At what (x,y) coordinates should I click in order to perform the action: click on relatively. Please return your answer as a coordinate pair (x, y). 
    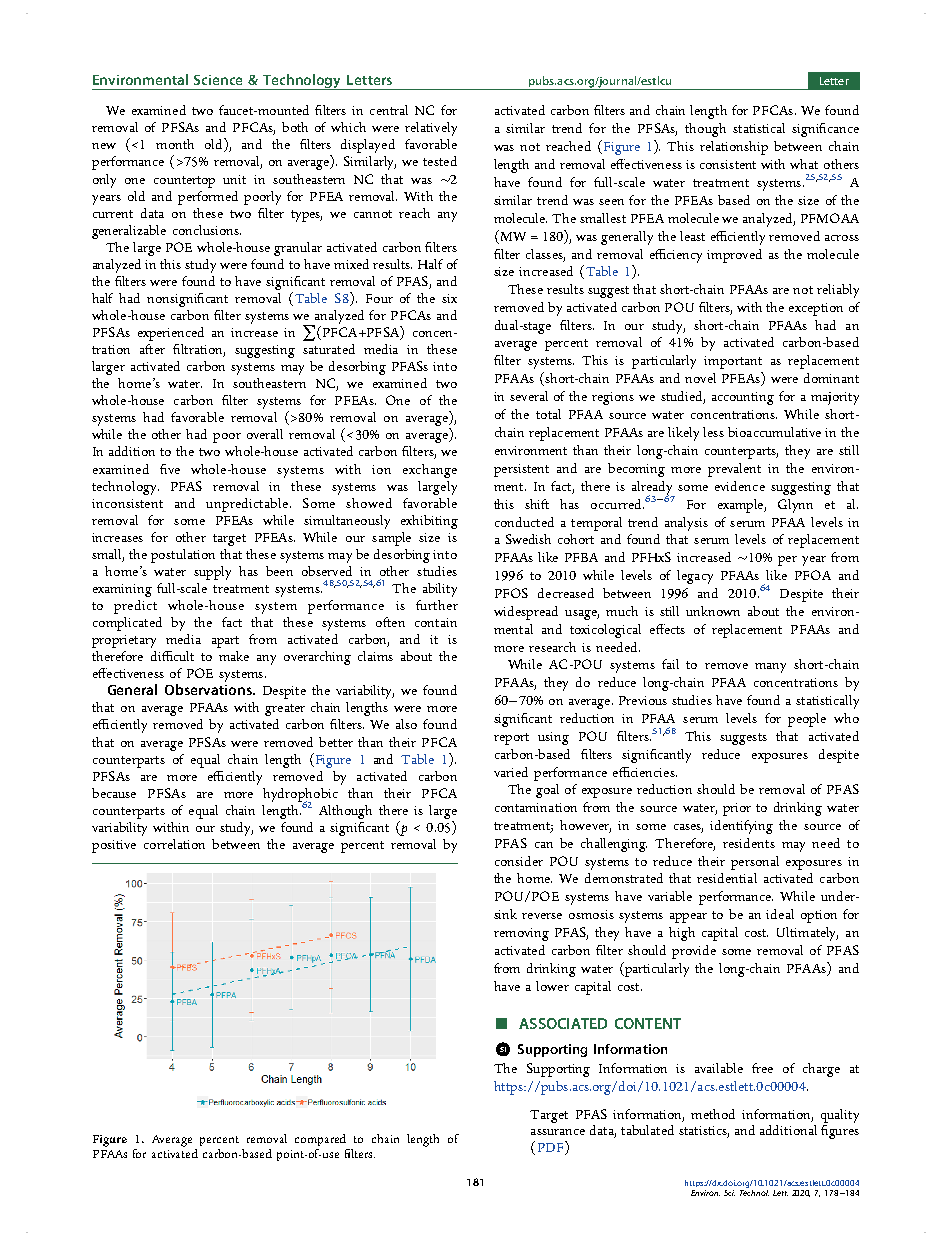
    Looking at the image, I should click on (431, 129).
